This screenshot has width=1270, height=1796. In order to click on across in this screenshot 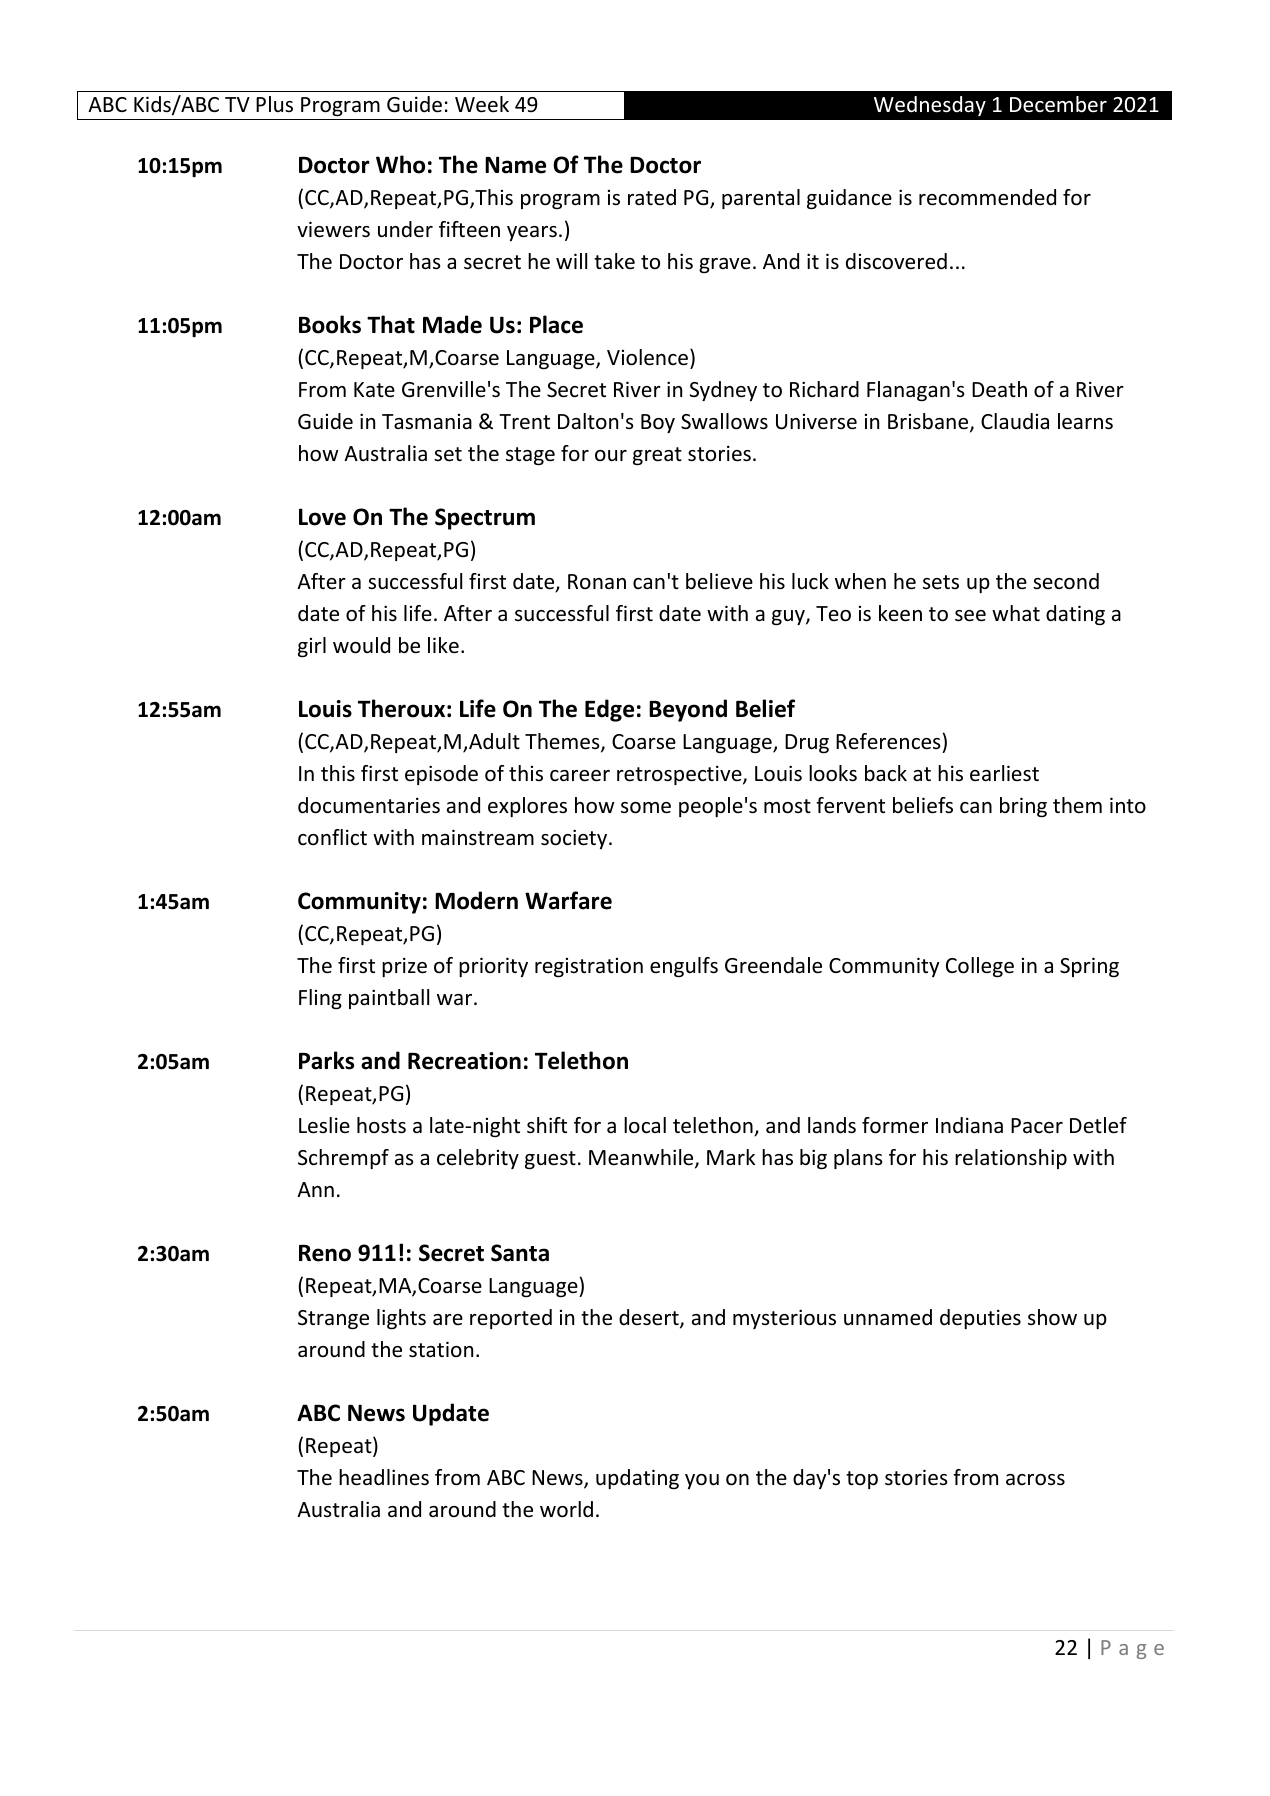, I will do `click(1035, 1480)`.
